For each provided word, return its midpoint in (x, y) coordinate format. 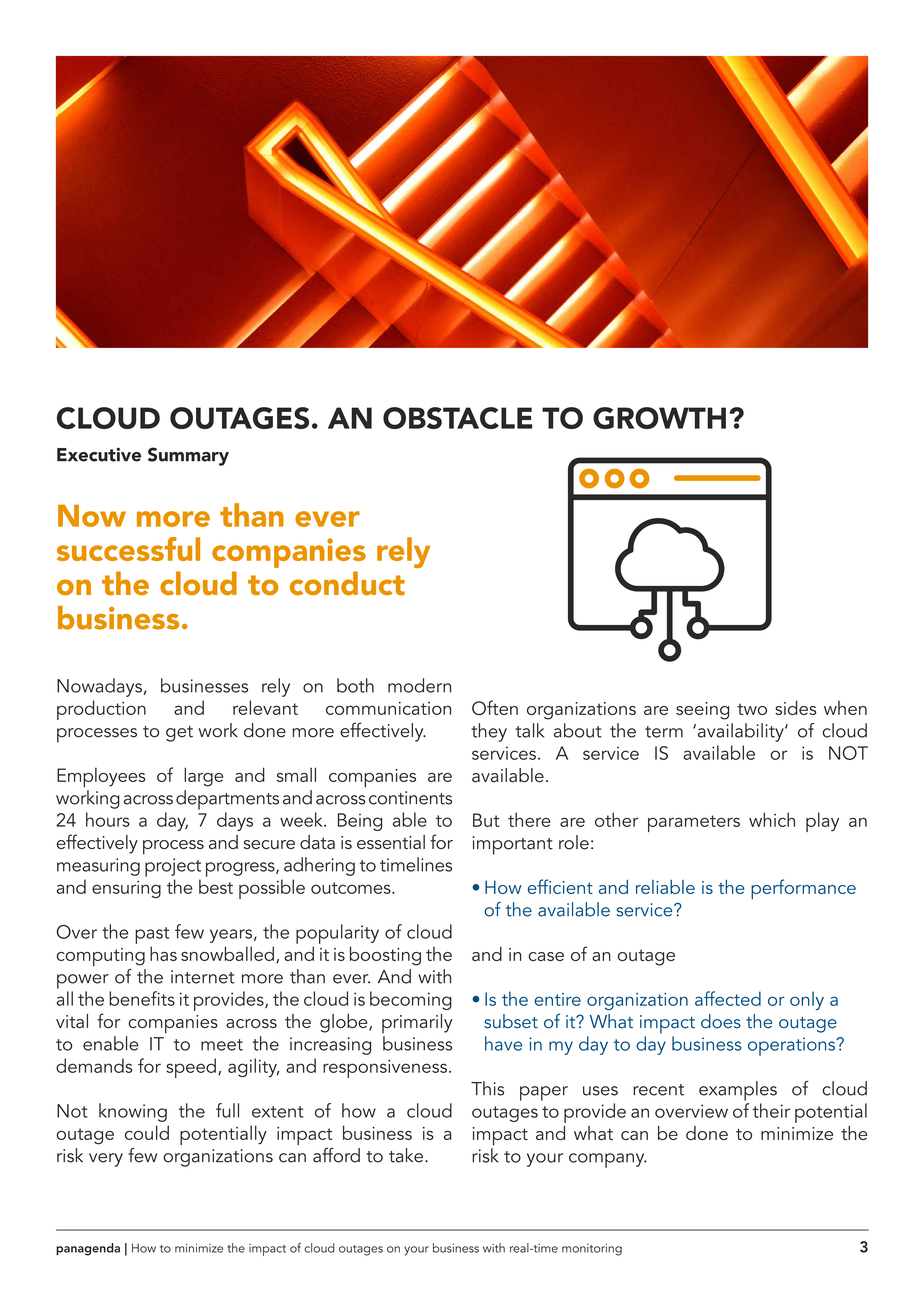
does (721, 1021)
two (752, 709)
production (101, 710)
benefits (142, 998)
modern (419, 685)
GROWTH (659, 418)
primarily (417, 1023)
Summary (188, 456)
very (106, 1160)
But (486, 820)
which (772, 819)
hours (108, 819)
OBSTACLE (457, 418)
